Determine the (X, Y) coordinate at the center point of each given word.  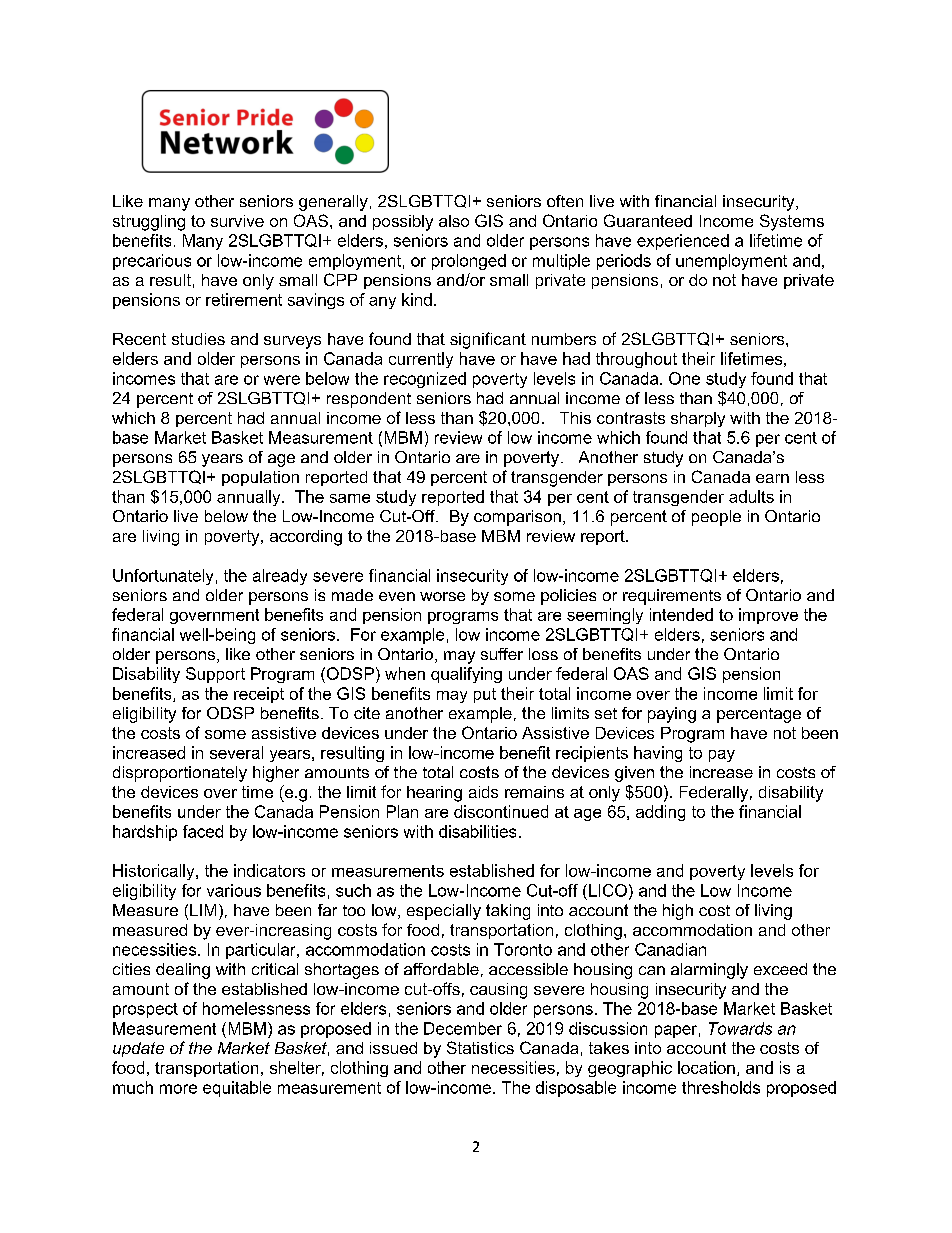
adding (660, 813)
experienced (683, 242)
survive (237, 221)
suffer (502, 654)
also (454, 221)
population (260, 478)
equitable (237, 1089)
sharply (698, 419)
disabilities (477, 831)
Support (215, 675)
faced (203, 831)
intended (681, 614)
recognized (425, 380)
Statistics (480, 1047)
